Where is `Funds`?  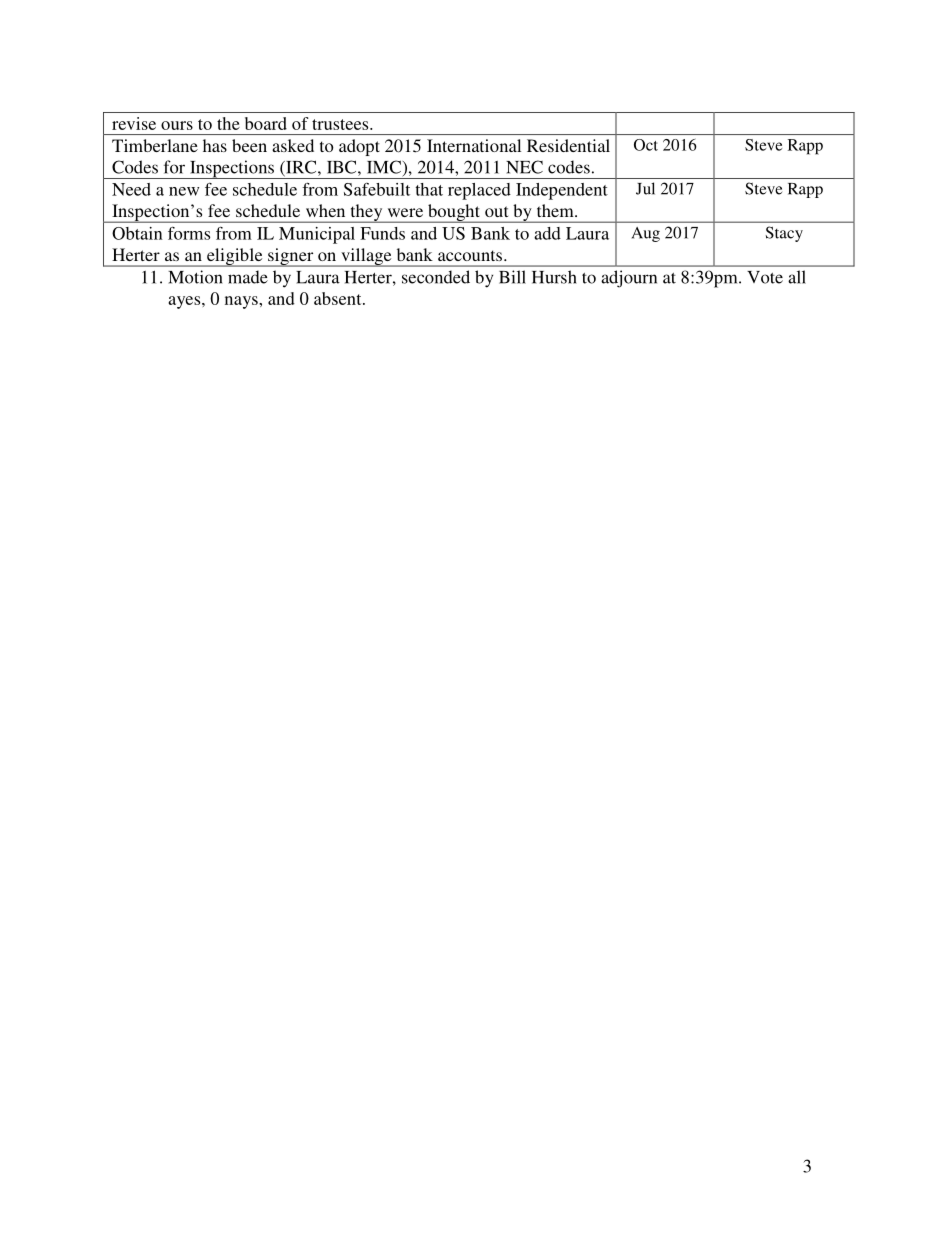 Funds is located at coordinates (382, 233).
